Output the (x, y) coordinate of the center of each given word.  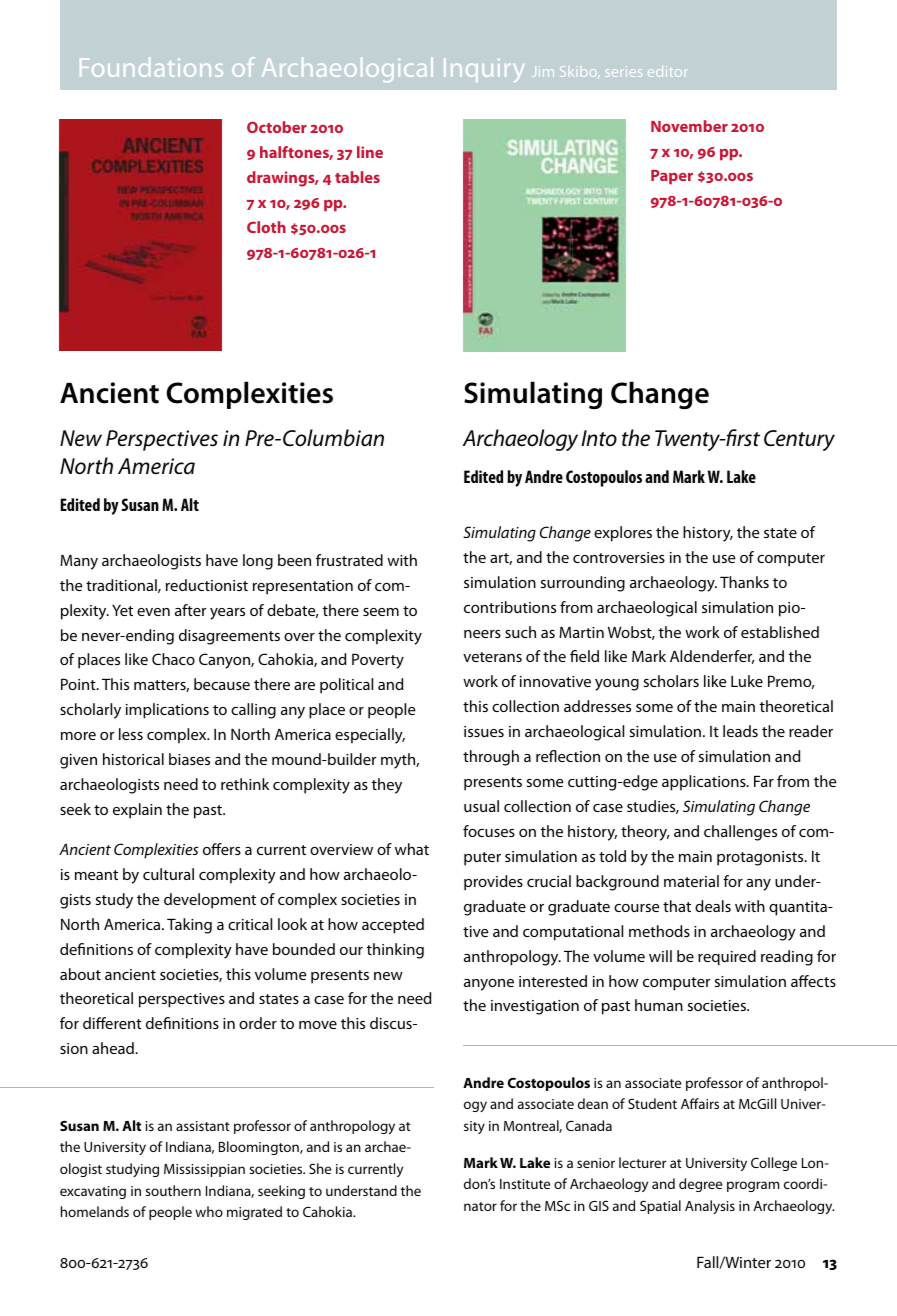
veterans (492, 657)
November (689, 126)
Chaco (173, 659)
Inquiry (484, 70)
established (780, 632)
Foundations (151, 67)
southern (173, 1190)
